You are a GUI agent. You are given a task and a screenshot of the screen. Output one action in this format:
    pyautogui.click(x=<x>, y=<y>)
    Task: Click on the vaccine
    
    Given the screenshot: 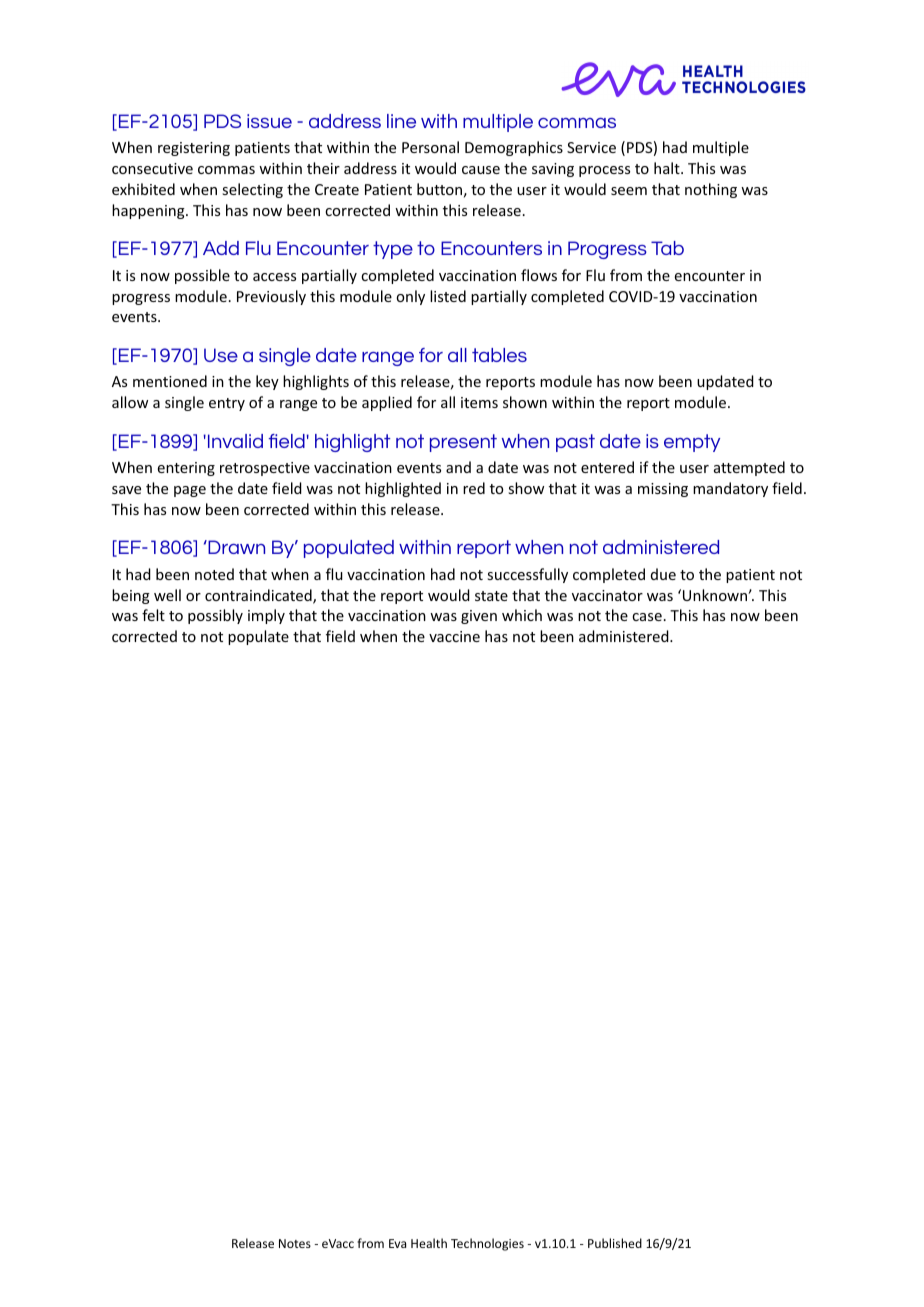 What is the action you would take?
    pyautogui.click(x=454, y=636)
